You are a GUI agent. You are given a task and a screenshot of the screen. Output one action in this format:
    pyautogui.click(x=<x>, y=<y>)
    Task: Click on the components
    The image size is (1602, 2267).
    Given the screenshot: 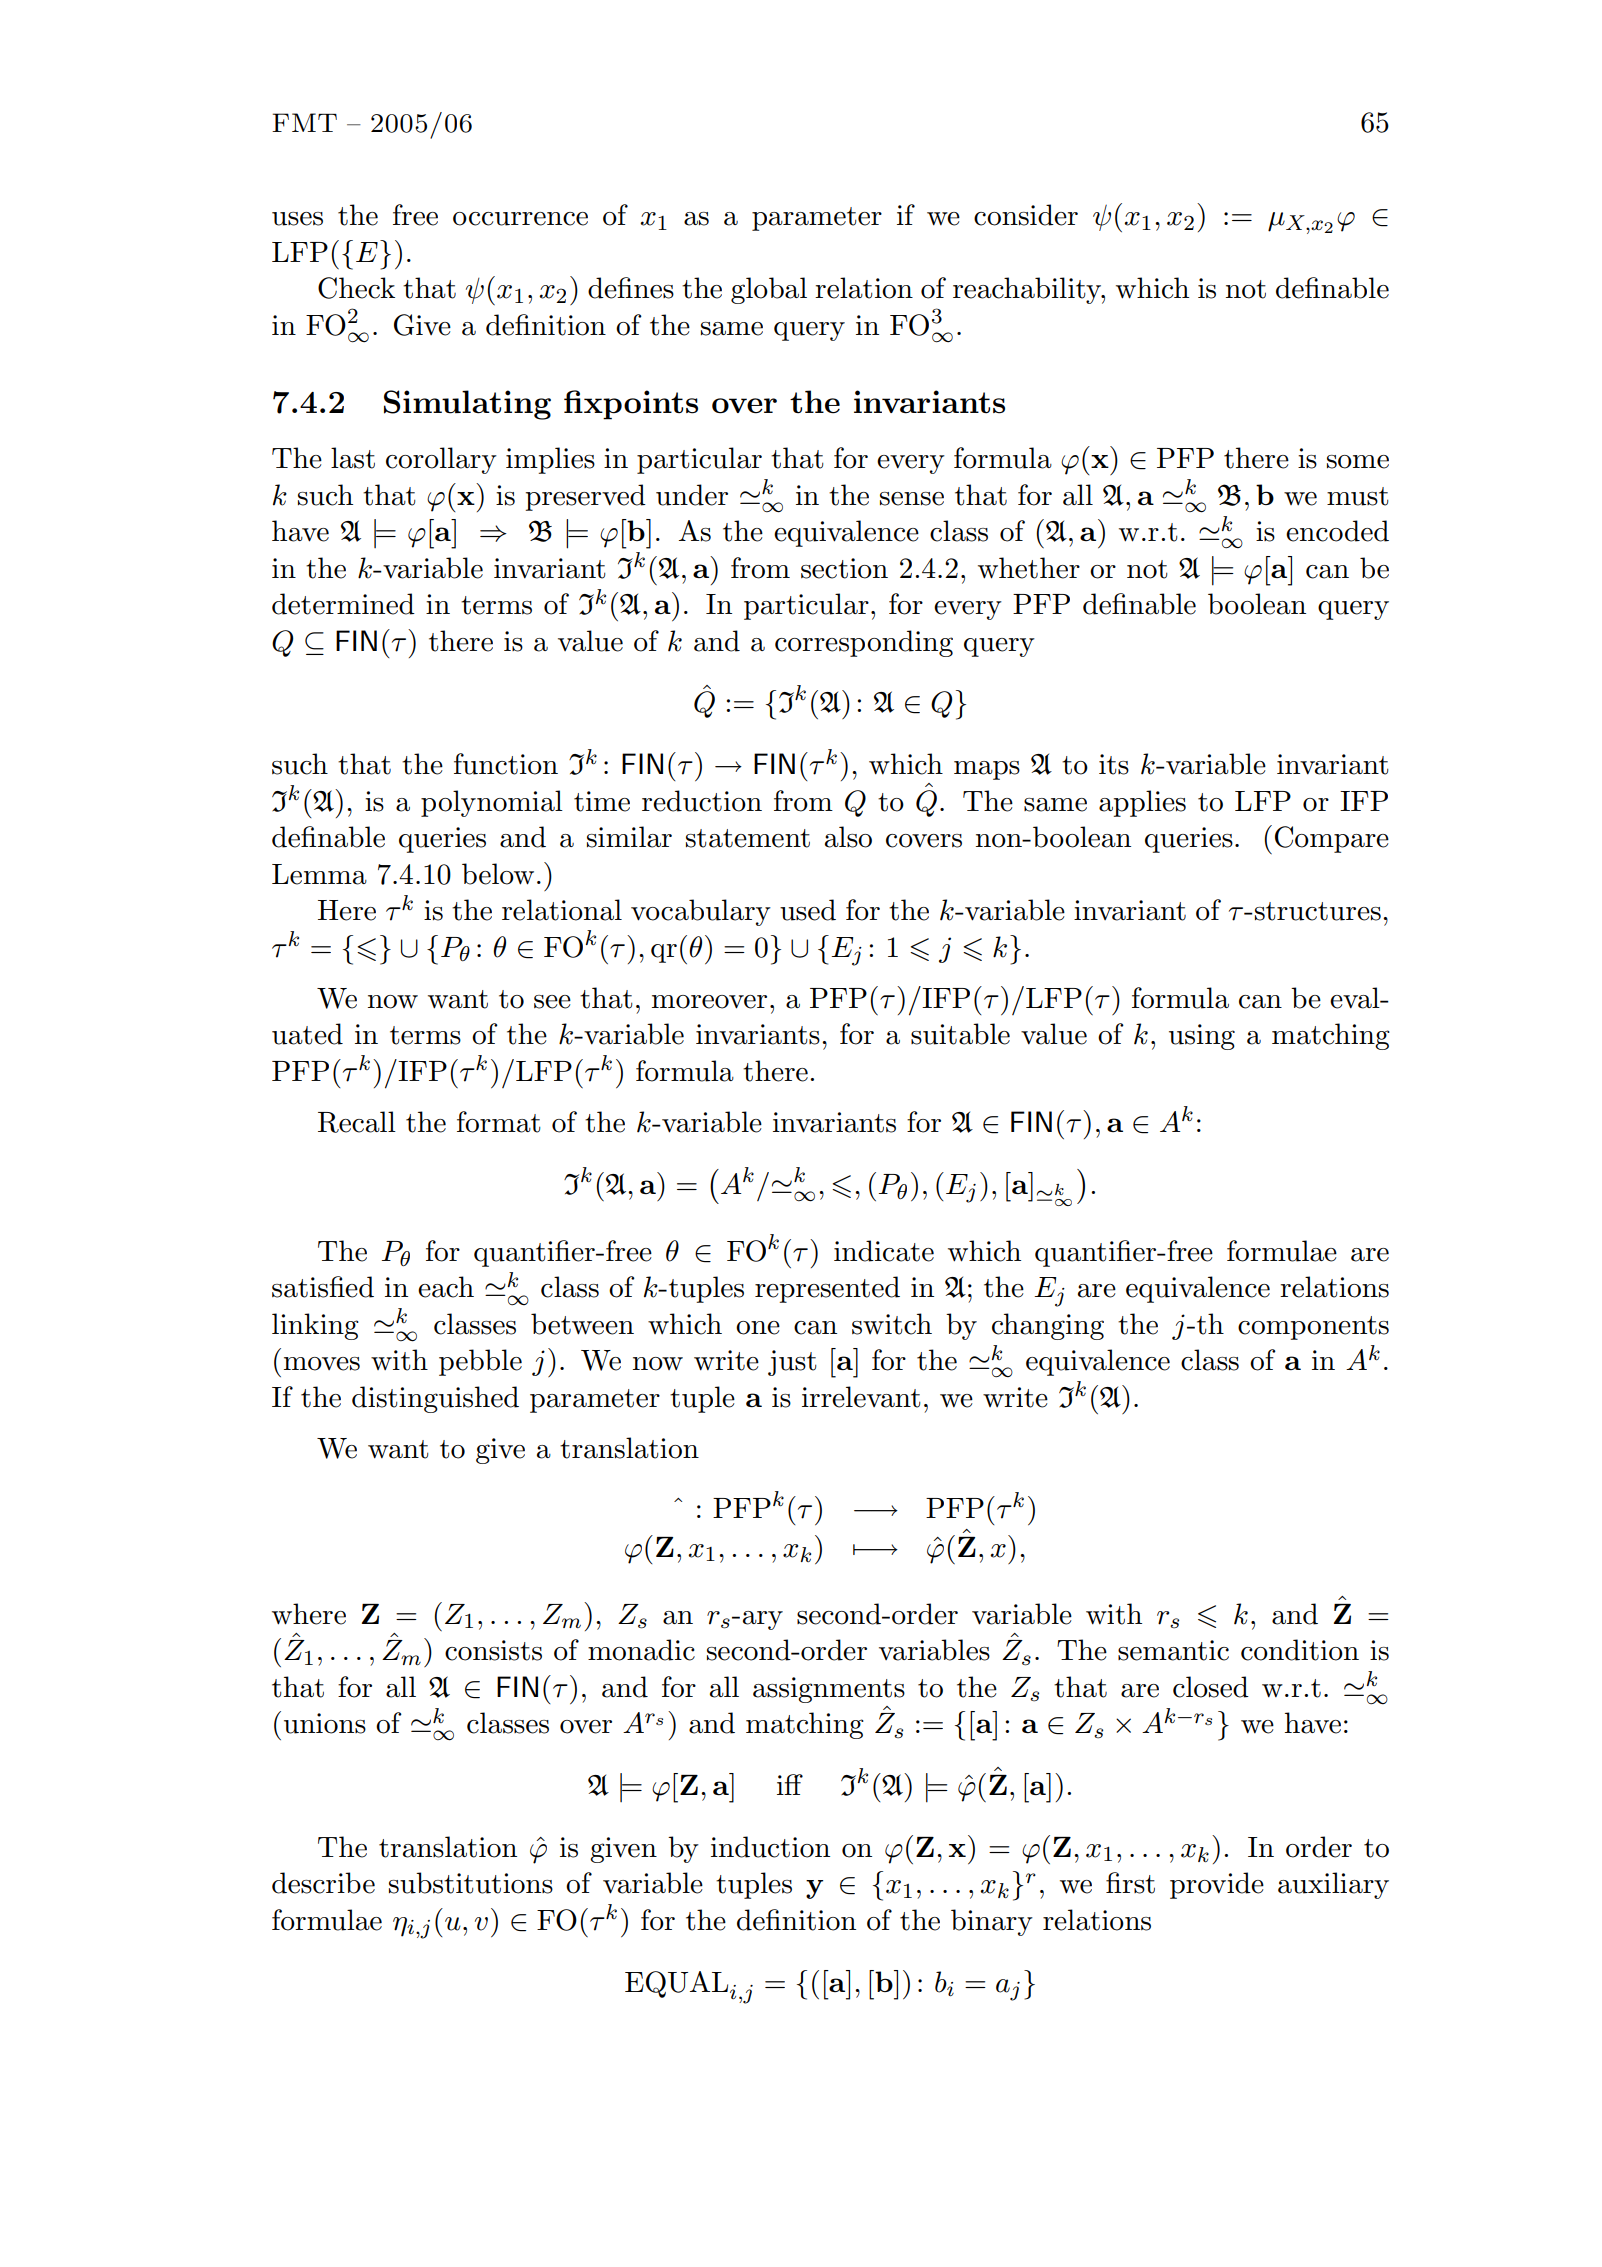 What is the action you would take?
    pyautogui.click(x=1313, y=1328)
